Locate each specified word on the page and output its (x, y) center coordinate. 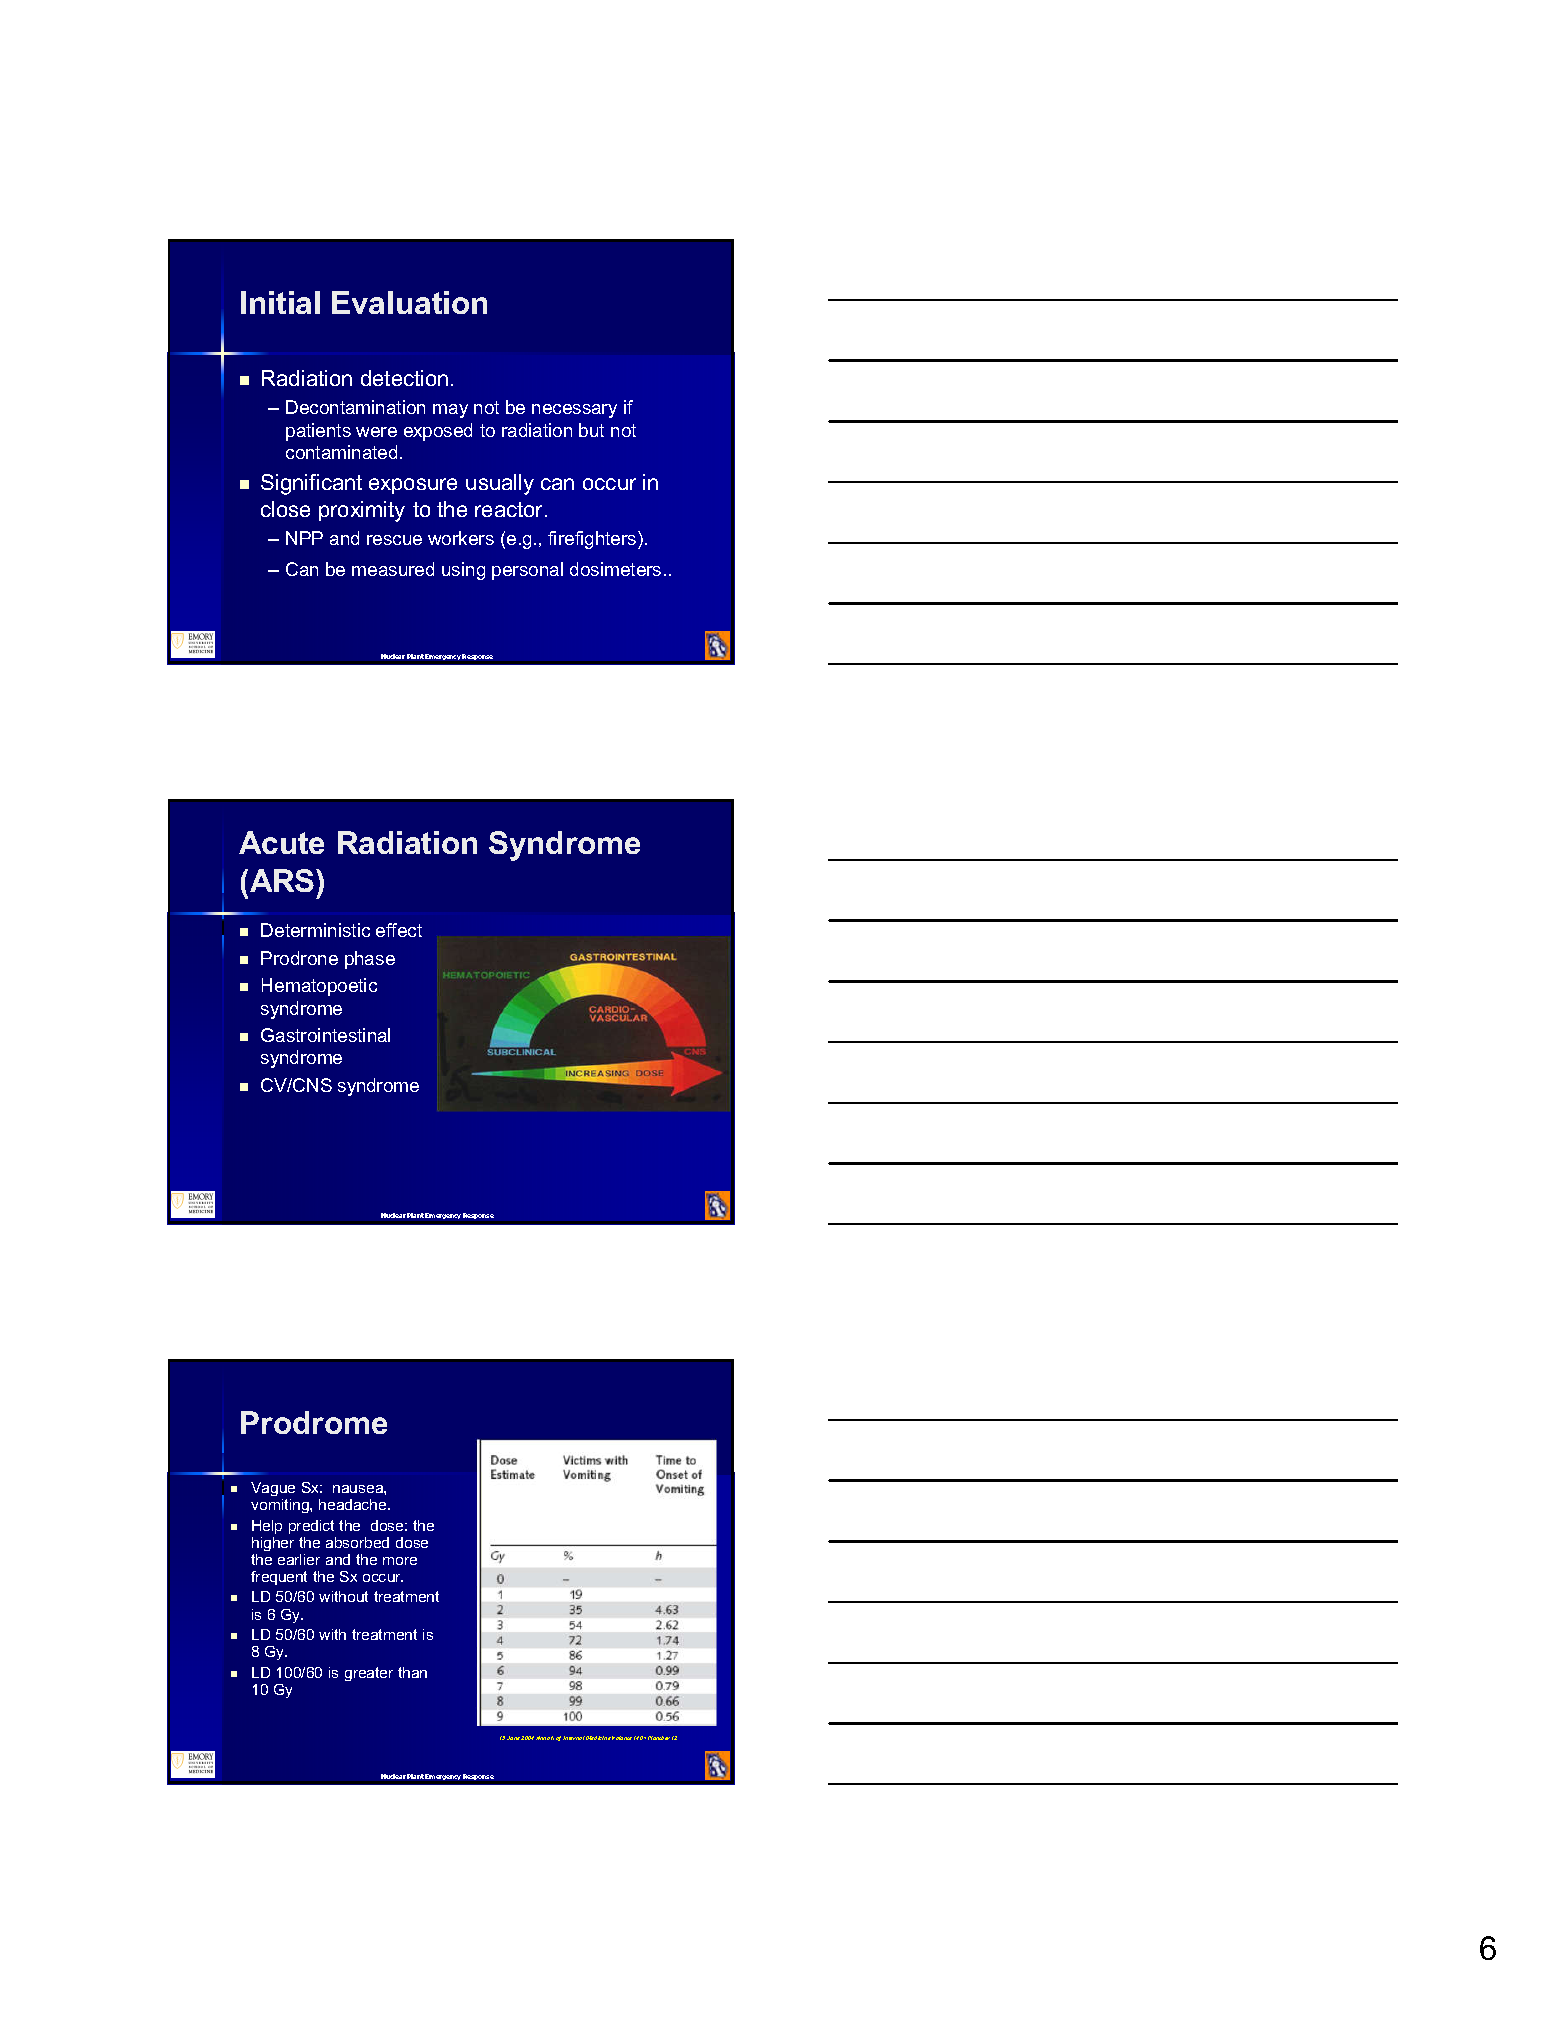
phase (370, 960)
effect (399, 930)
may (450, 411)
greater (369, 1674)
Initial (280, 302)
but (591, 430)
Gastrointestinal (325, 1035)
